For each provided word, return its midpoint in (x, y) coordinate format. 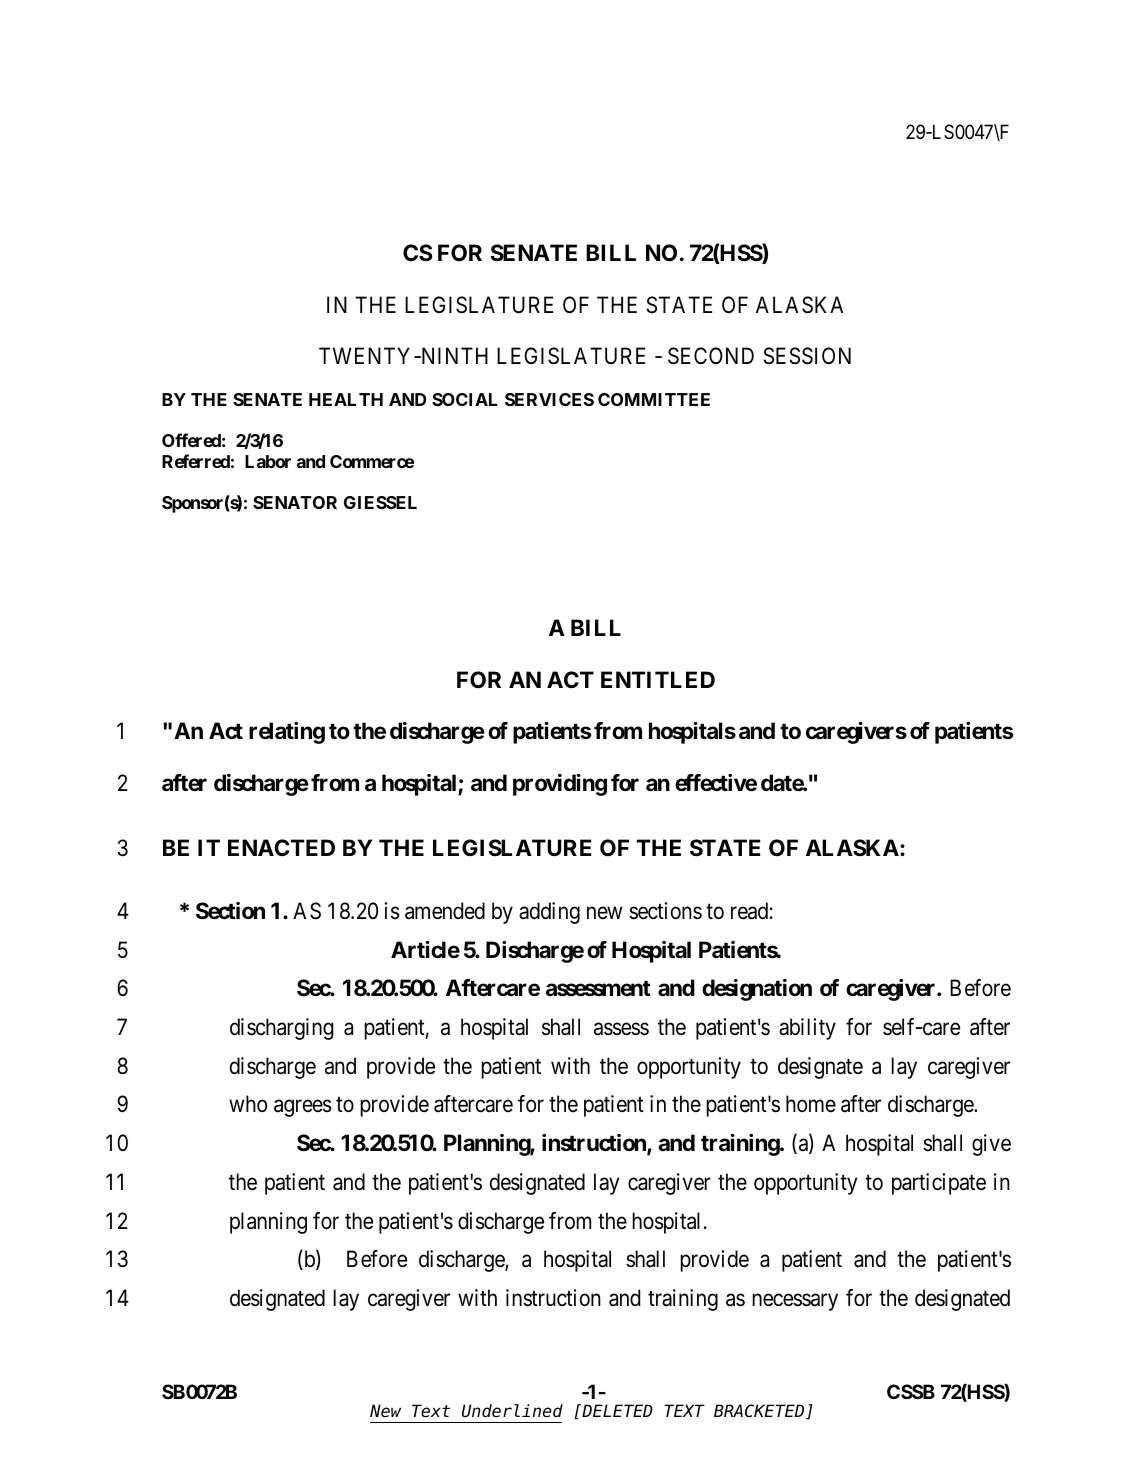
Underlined (512, 1411)
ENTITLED (658, 679)
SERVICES (549, 399)
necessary (795, 1302)
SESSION (807, 356)
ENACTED (281, 847)
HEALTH (346, 399)
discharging (282, 1029)
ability (807, 1029)
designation (757, 990)
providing (560, 785)
